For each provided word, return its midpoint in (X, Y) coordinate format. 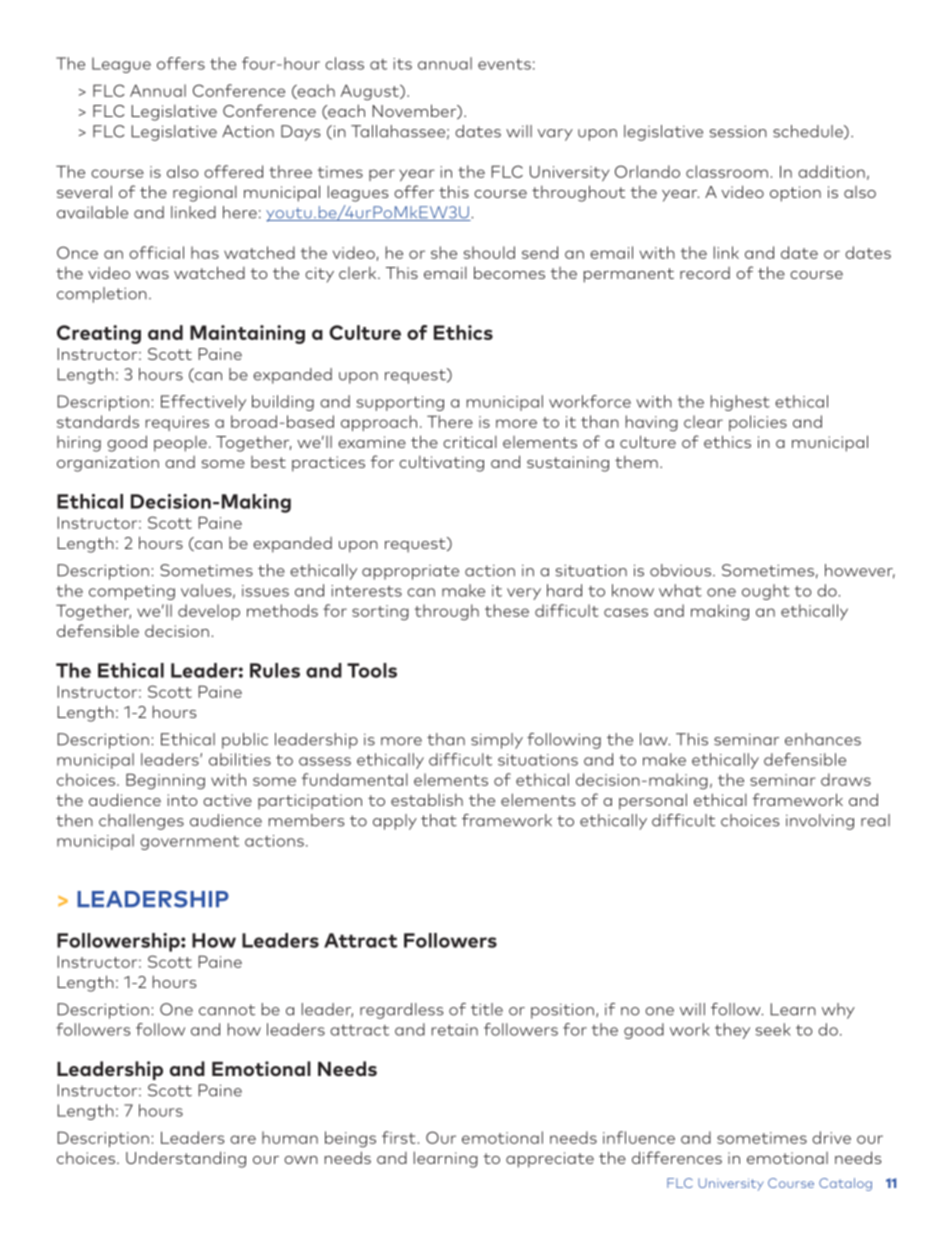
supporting (400, 403)
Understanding (186, 1159)
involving (820, 822)
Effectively (203, 403)
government (189, 843)
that (439, 820)
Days (300, 133)
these (507, 610)
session (738, 131)
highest (740, 403)
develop (209, 612)
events (504, 64)
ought (766, 592)
